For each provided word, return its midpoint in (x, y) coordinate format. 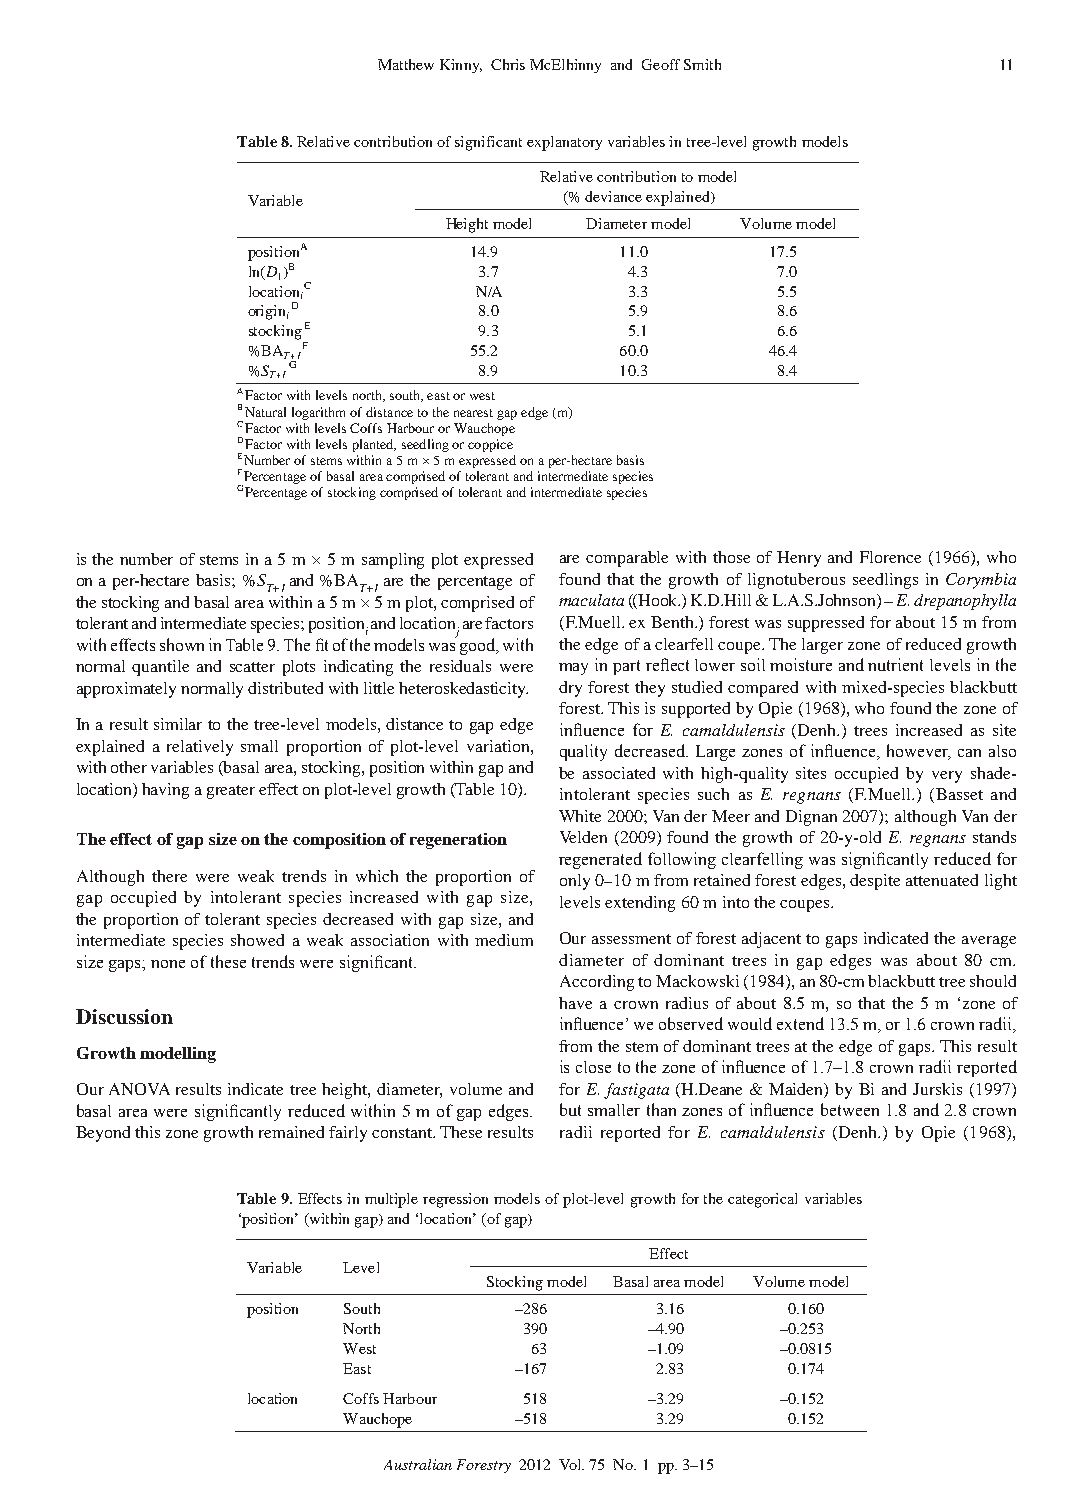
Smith (702, 64)
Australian (418, 1464)
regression (455, 1200)
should (993, 981)
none (168, 964)
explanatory (564, 143)
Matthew (406, 64)
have (575, 1003)
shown (182, 644)
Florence (890, 557)
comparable (627, 559)
